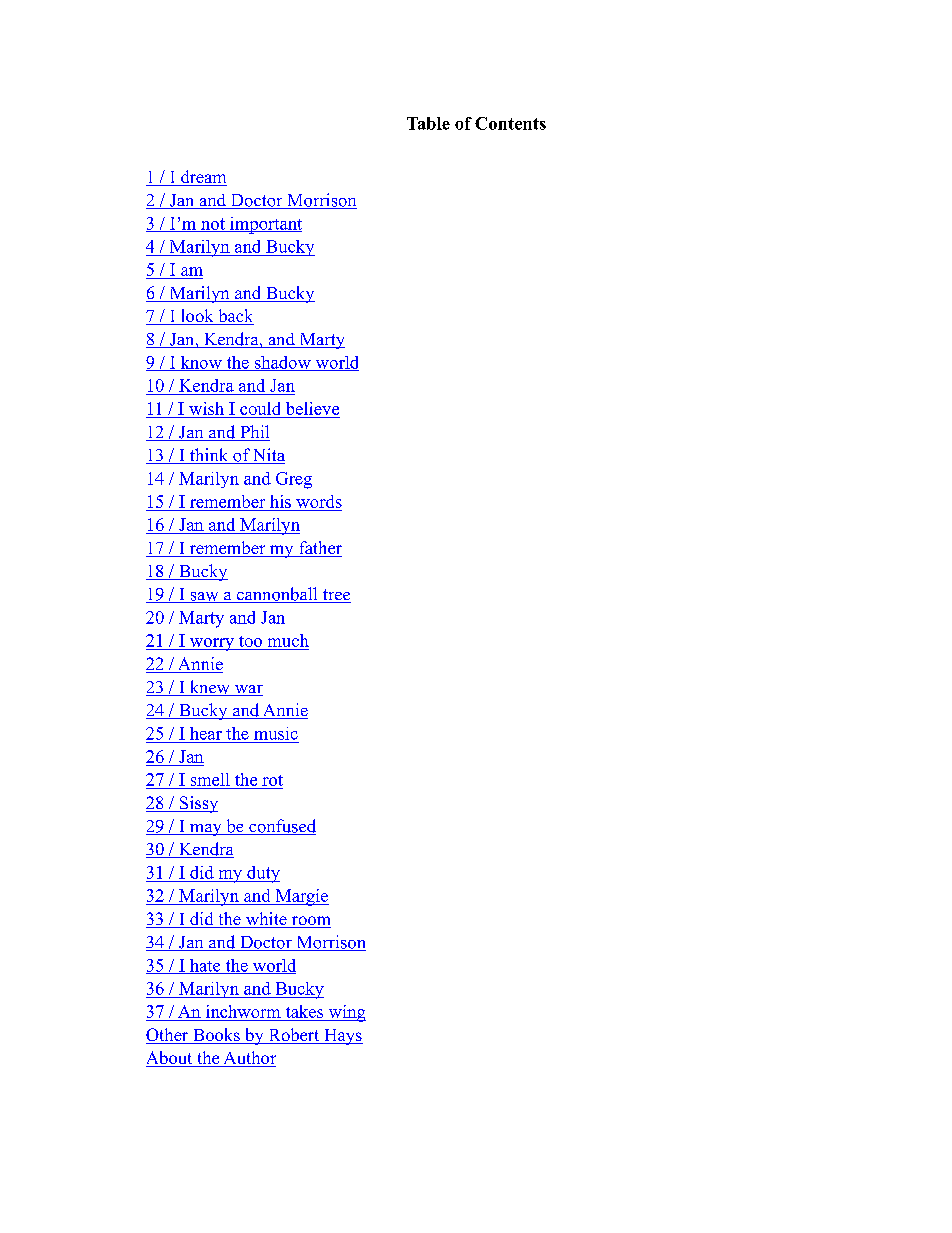 The height and width of the document is (1233, 952). Describe the element at coordinates (203, 178) in the document. I see `dream` at that location.
